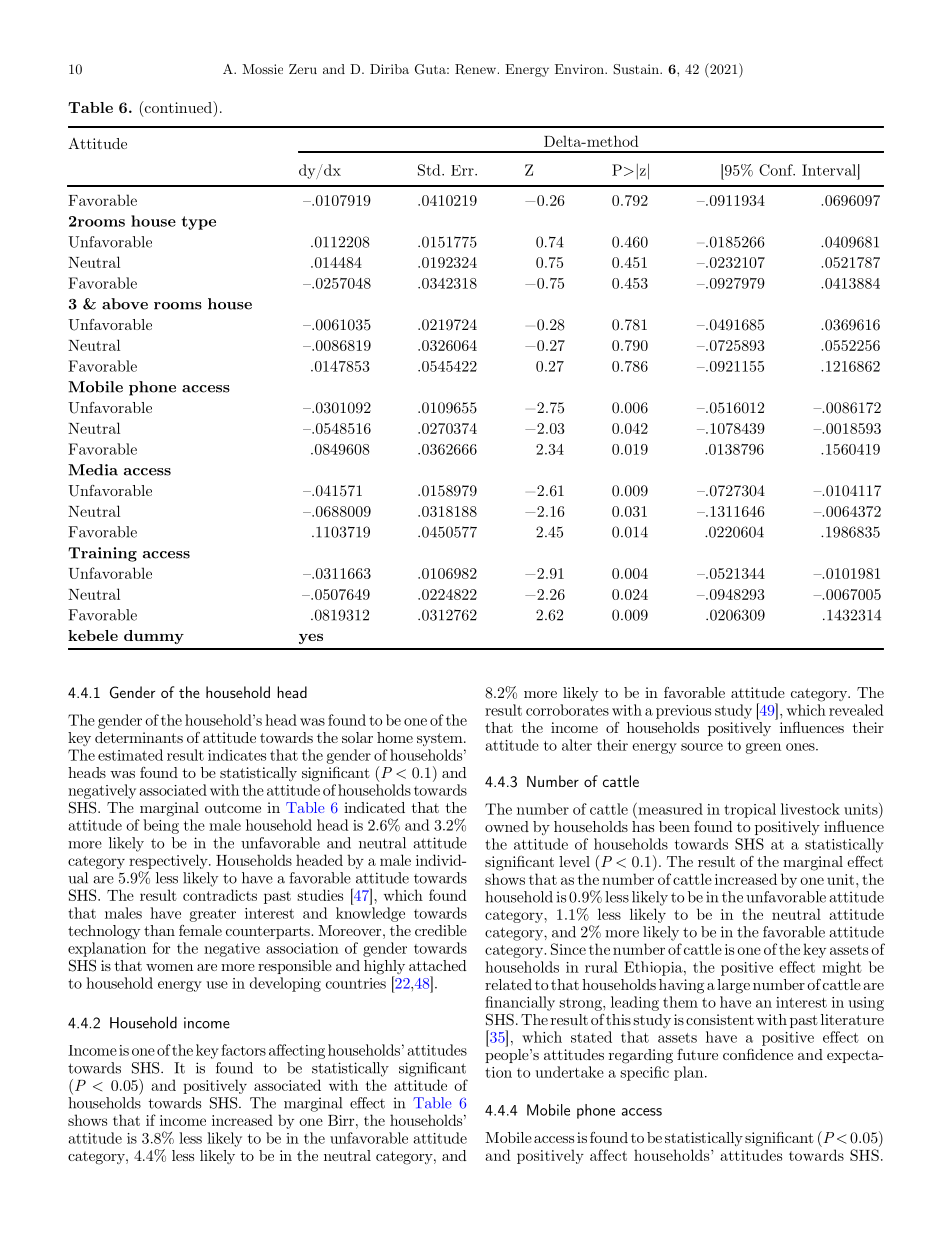 The image size is (952, 1257). What do you see at coordinates (169, 861) in the page?
I see `respectively` at bounding box center [169, 861].
